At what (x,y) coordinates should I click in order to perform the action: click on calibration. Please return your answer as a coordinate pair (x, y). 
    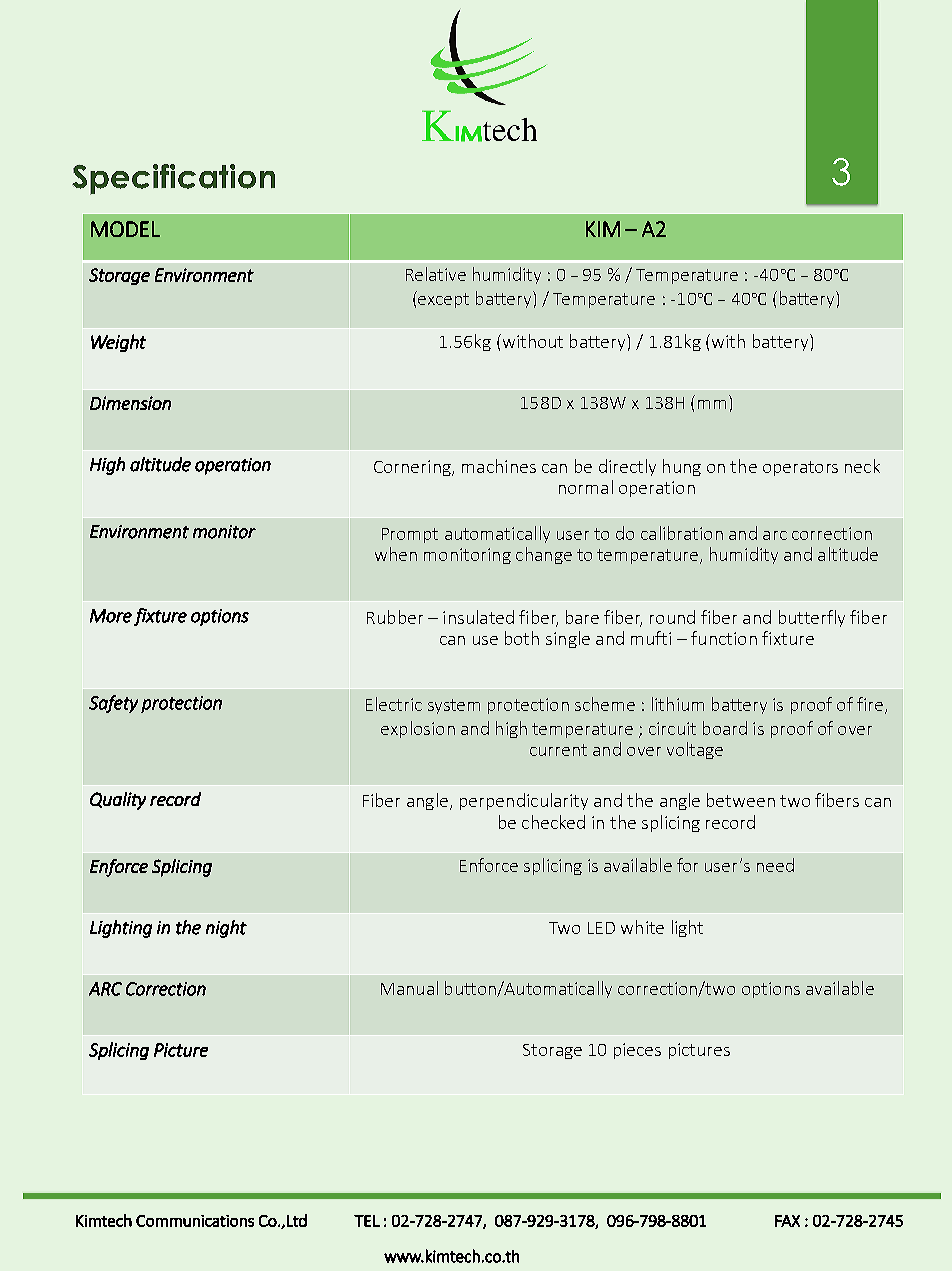
    Looking at the image, I should click on (682, 533).
